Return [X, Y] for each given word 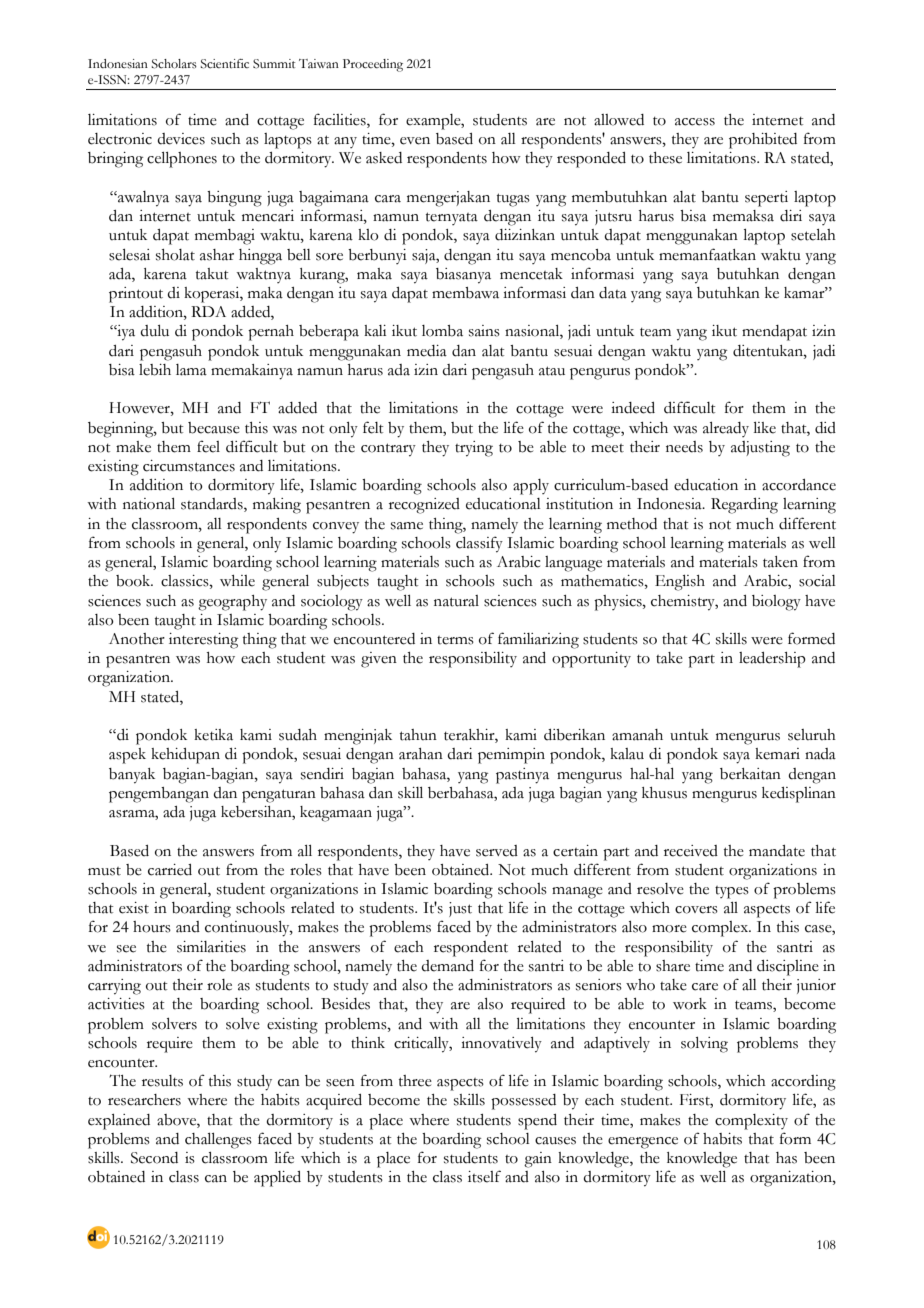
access [695, 122]
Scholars [174, 64]
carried [170, 870]
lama [191, 370]
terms [455, 640]
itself [484, 1176]
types [732, 892]
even [415, 141]
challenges [218, 1141]
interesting [203, 641]
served [497, 851]
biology [776, 603]
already [726, 429]
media [427, 351]
